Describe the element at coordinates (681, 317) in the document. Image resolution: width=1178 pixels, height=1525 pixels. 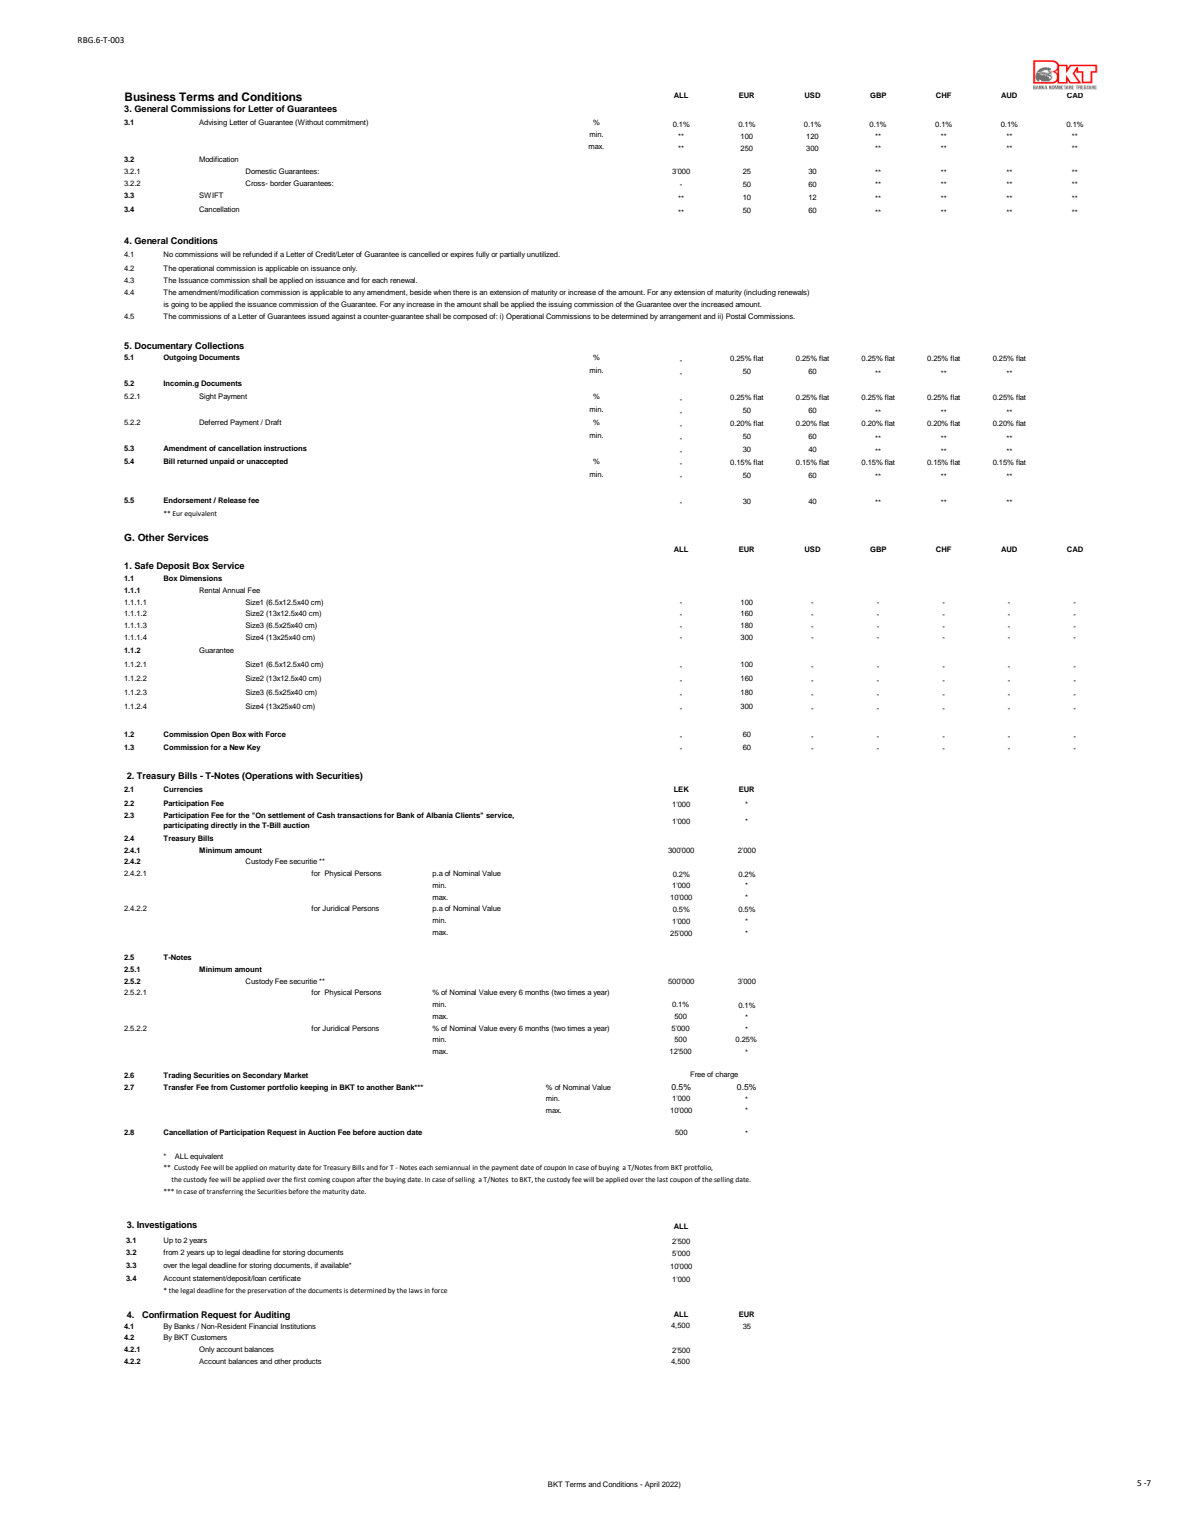
I see `arrangement` at that location.
